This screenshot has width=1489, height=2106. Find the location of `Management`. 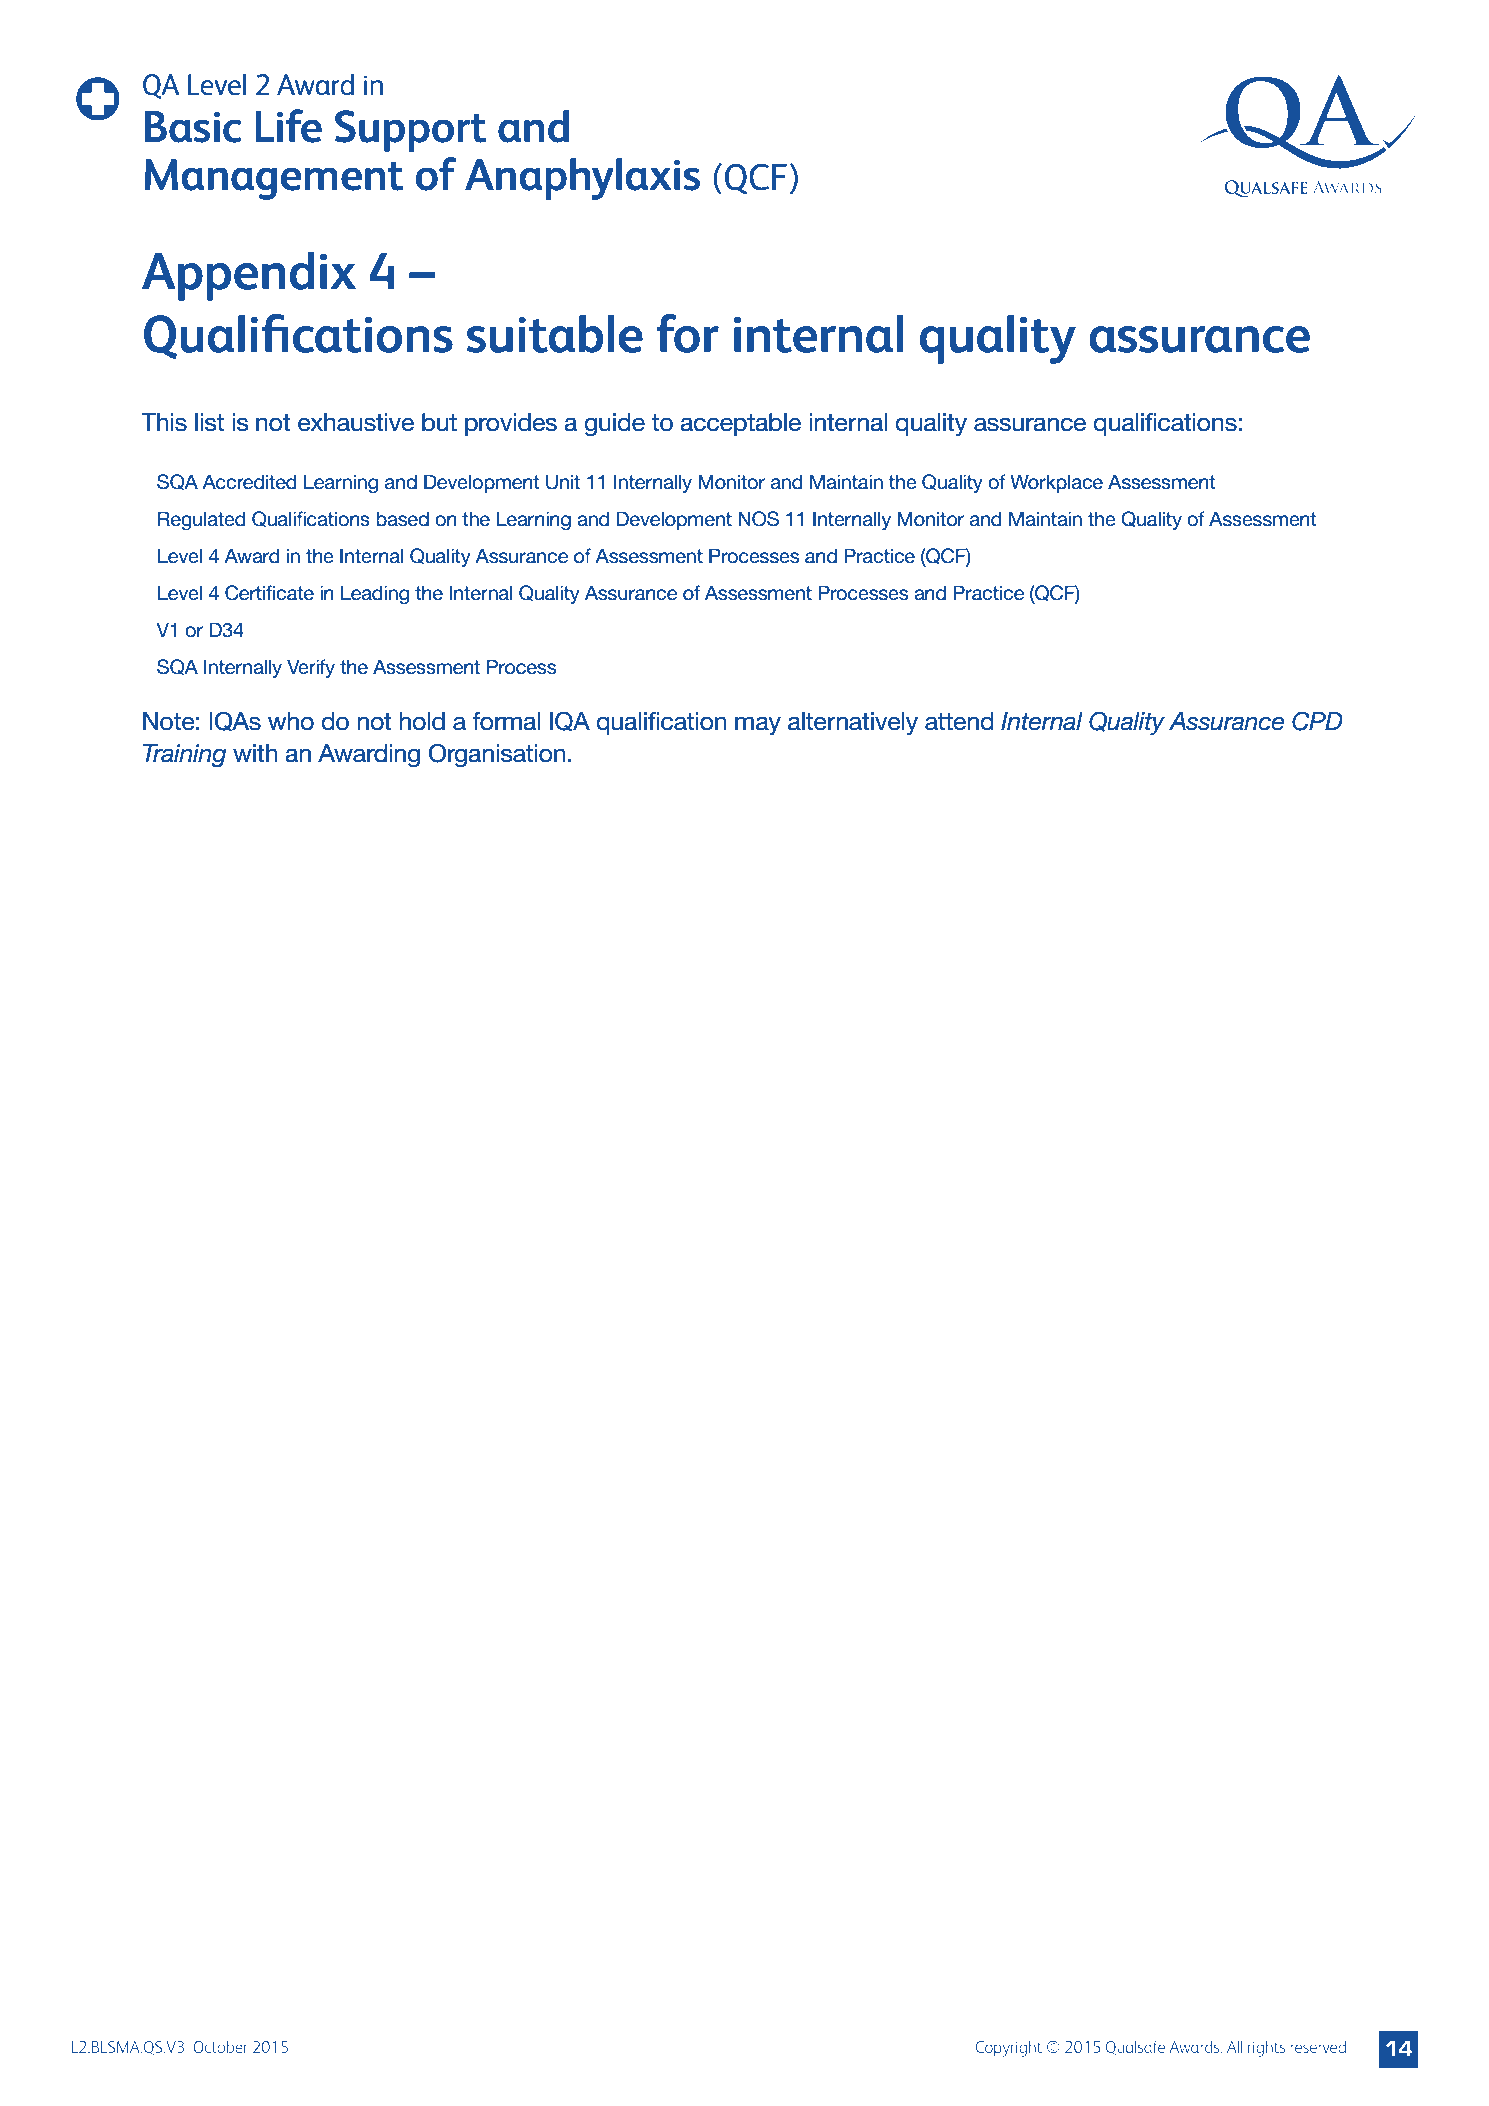

Management is located at coordinates (274, 179).
